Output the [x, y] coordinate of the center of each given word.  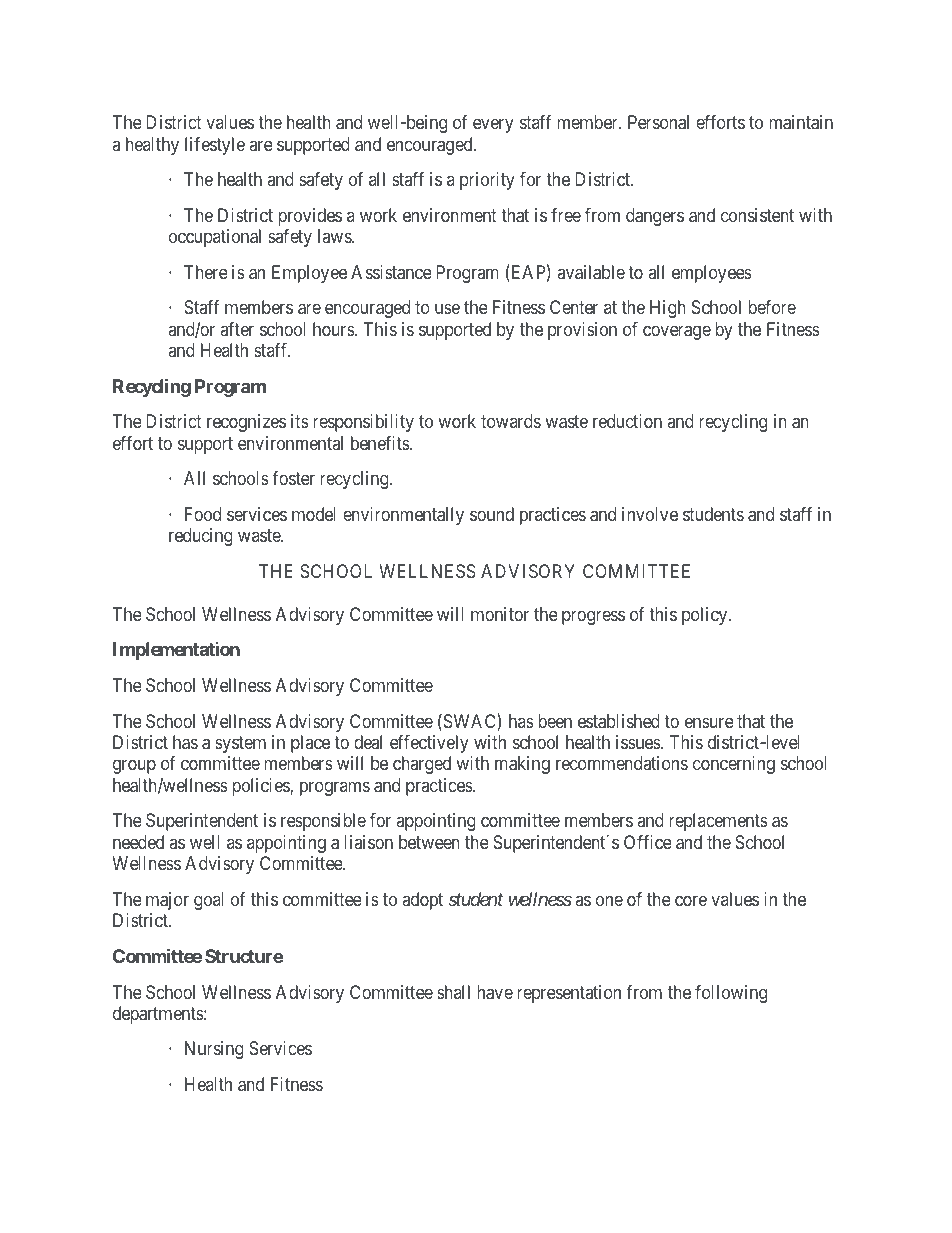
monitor [500, 614]
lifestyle [215, 146]
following [731, 994]
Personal [658, 122]
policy [706, 616]
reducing [201, 537]
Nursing [214, 1050]
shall [453, 992]
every [493, 126]
